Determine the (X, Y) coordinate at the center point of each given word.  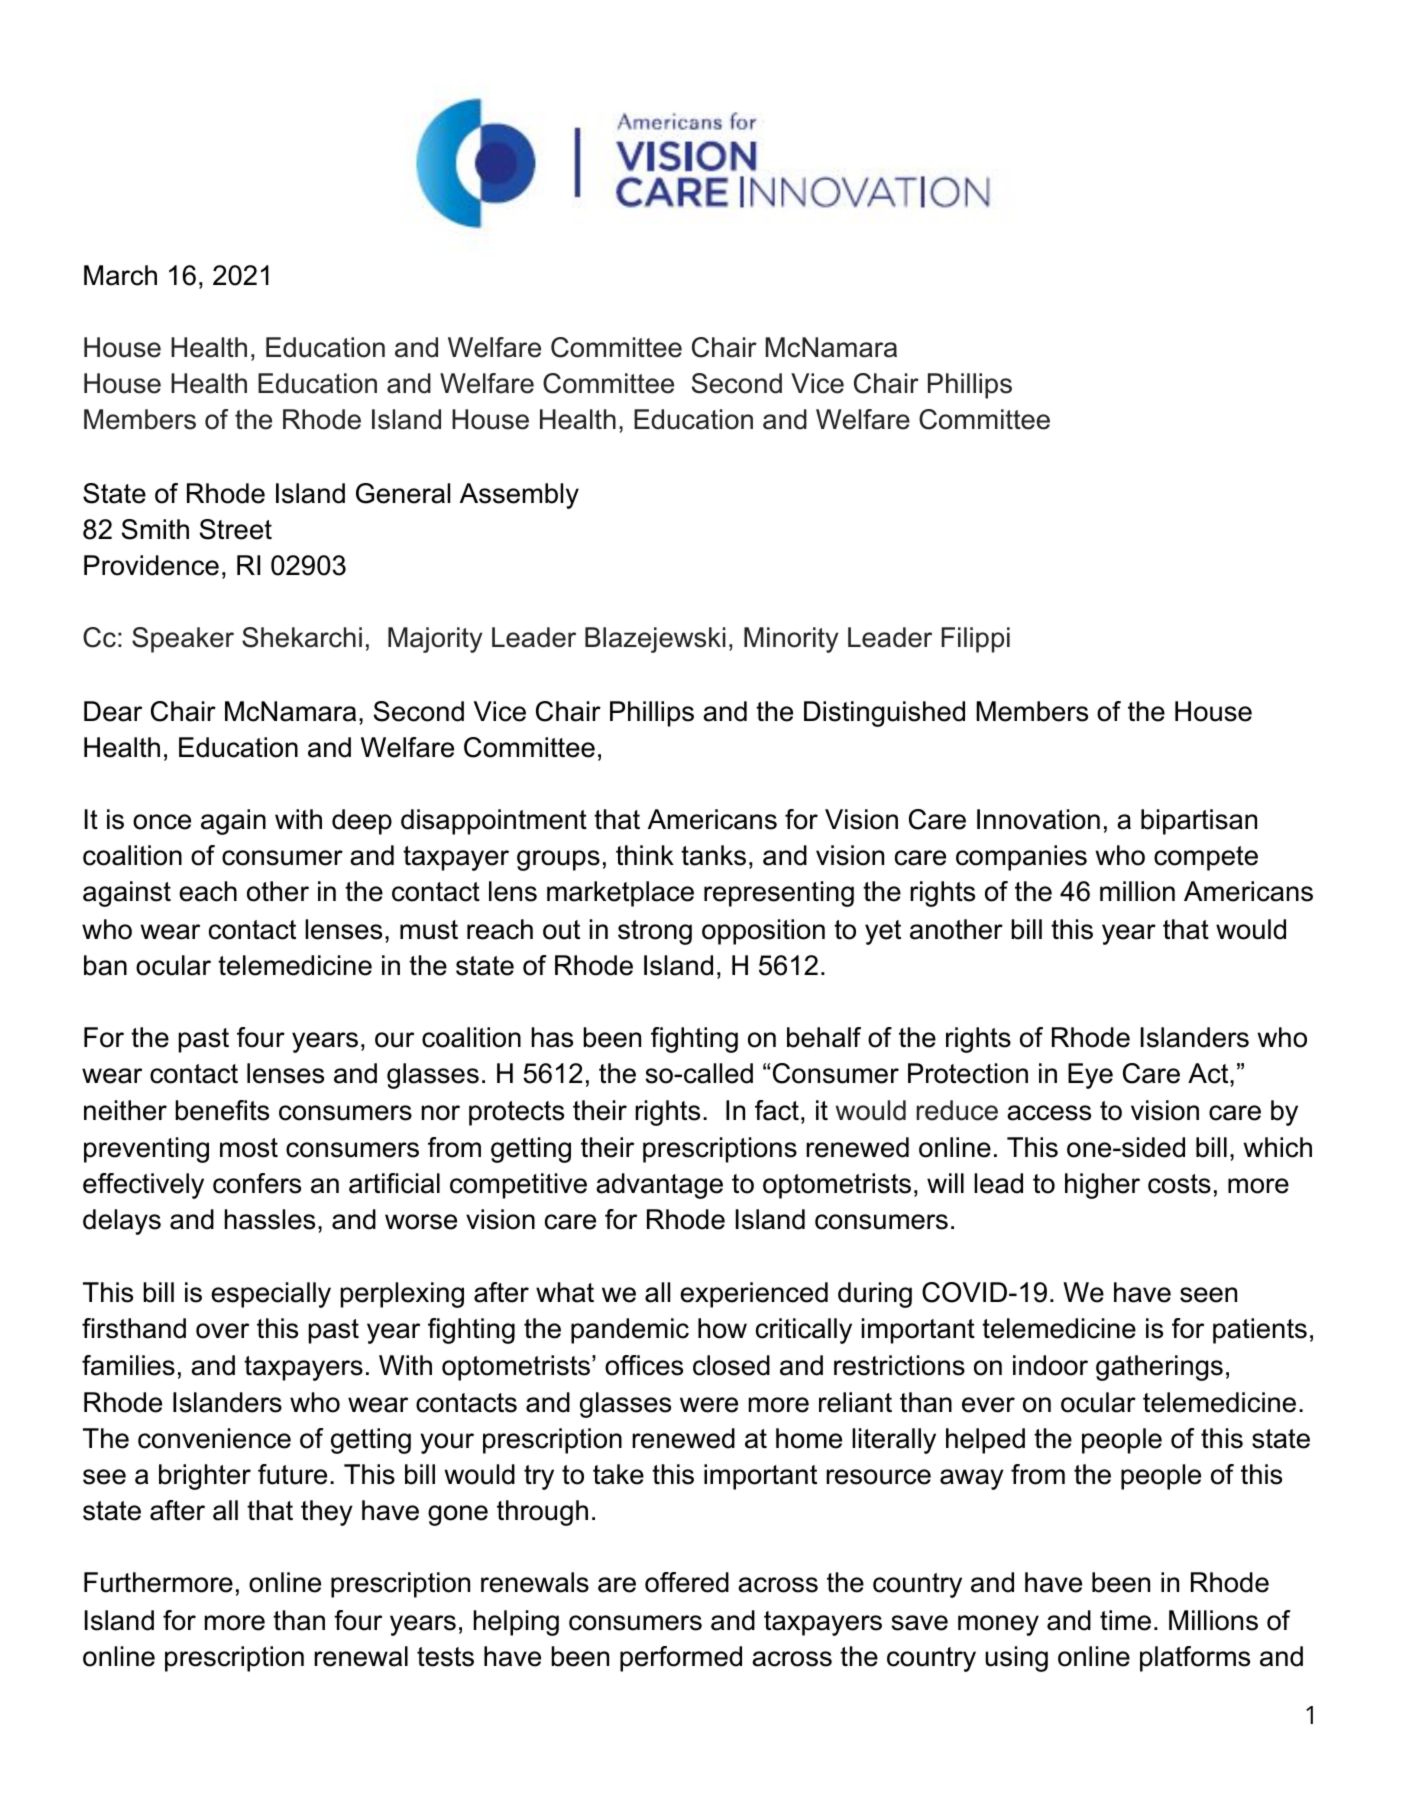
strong (655, 932)
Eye (1090, 1076)
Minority (791, 640)
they (327, 1513)
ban (105, 965)
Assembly (519, 496)
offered (687, 1582)
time (1125, 1620)
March (120, 275)
